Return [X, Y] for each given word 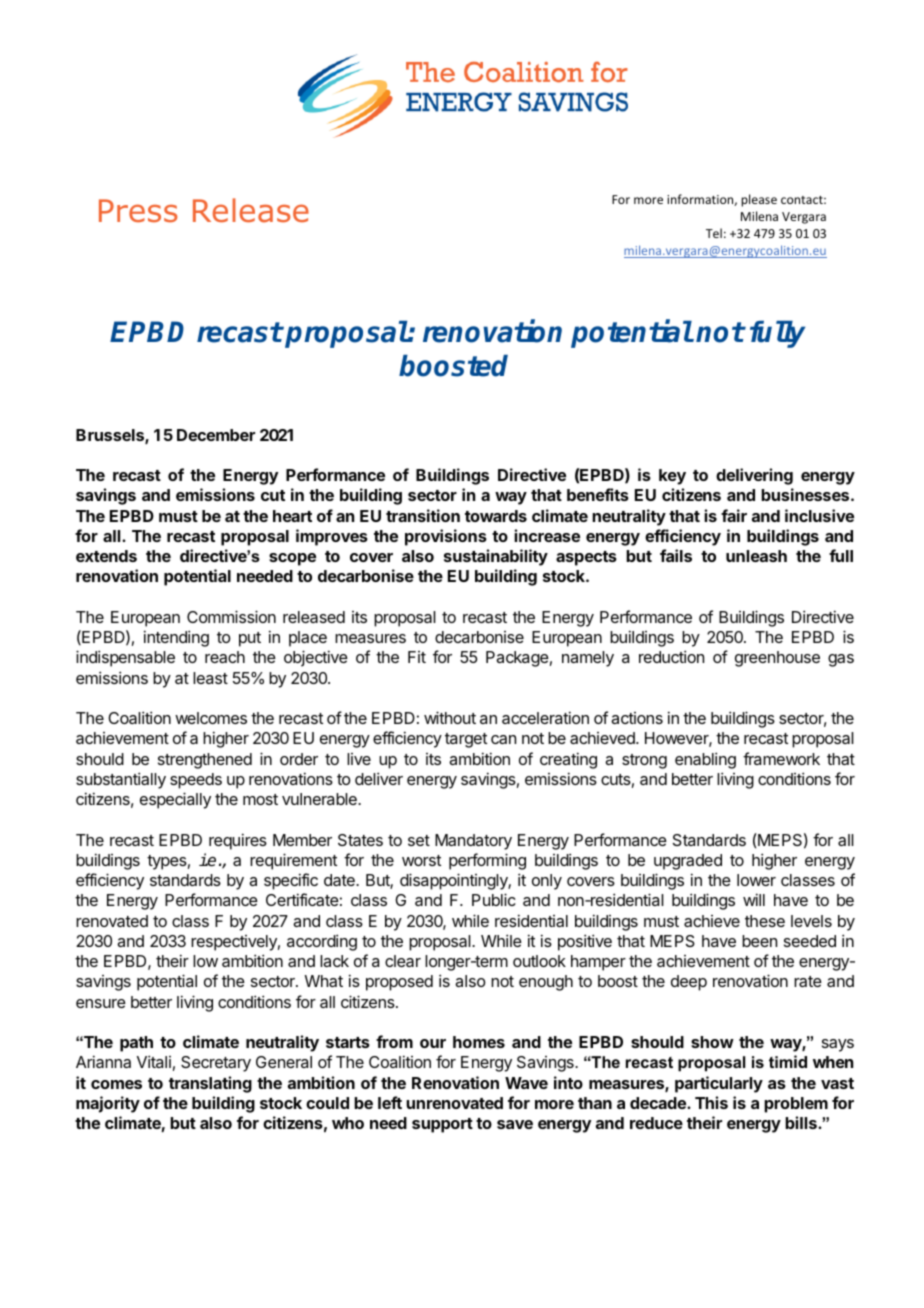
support [442, 1125]
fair [734, 515]
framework [781, 758]
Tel [714, 233]
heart [292, 516]
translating [210, 1084]
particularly [719, 1084]
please [759, 200]
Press [138, 211]
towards [496, 516]
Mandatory [473, 842]
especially [175, 800]
